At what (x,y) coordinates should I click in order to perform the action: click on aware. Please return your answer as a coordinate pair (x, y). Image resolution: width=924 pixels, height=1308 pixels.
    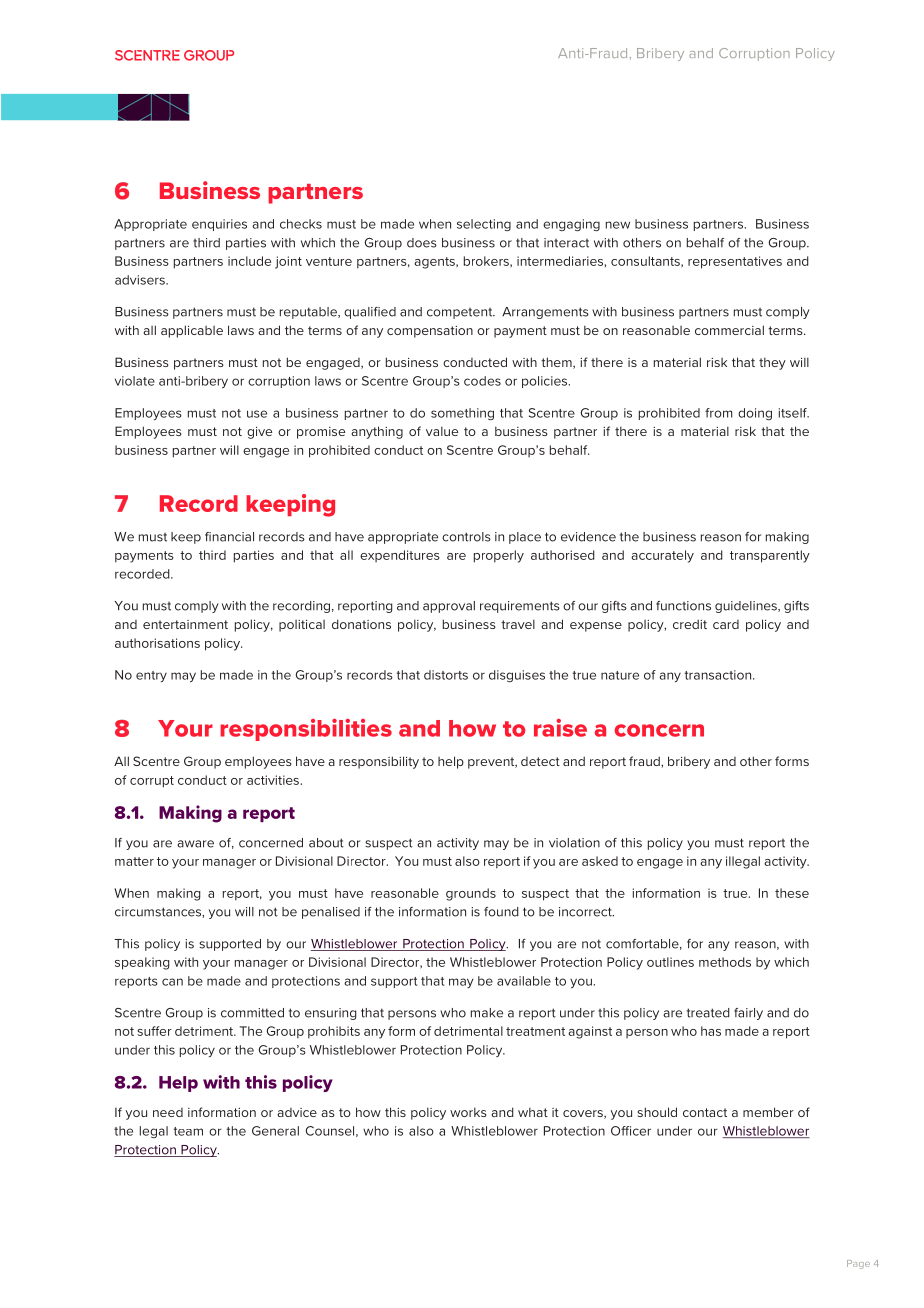
    Looking at the image, I should click on (195, 844).
